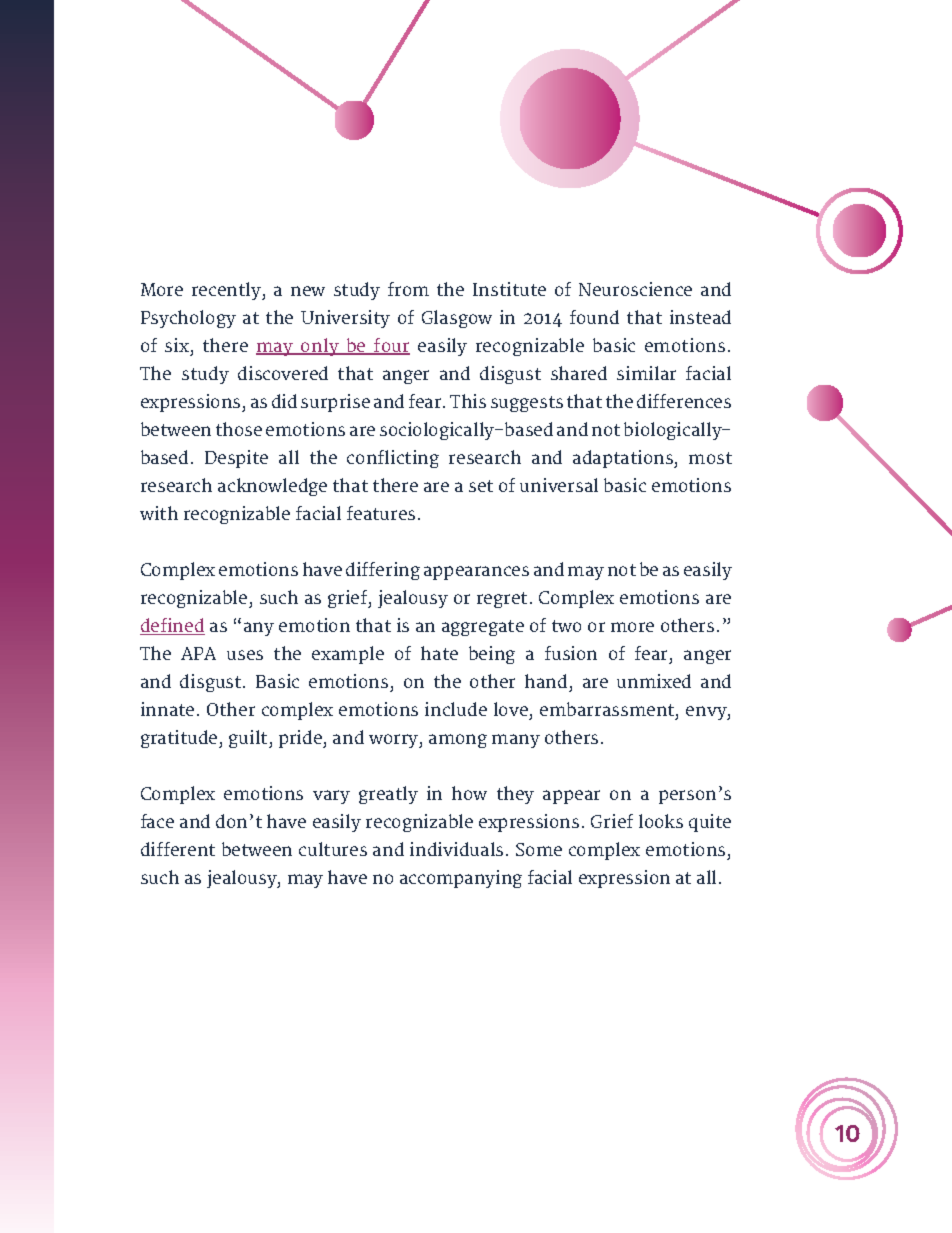 Image resolution: width=952 pixels, height=1233 pixels. Describe the element at coordinates (635, 289) in the page. I see `Neuroscience` at that location.
